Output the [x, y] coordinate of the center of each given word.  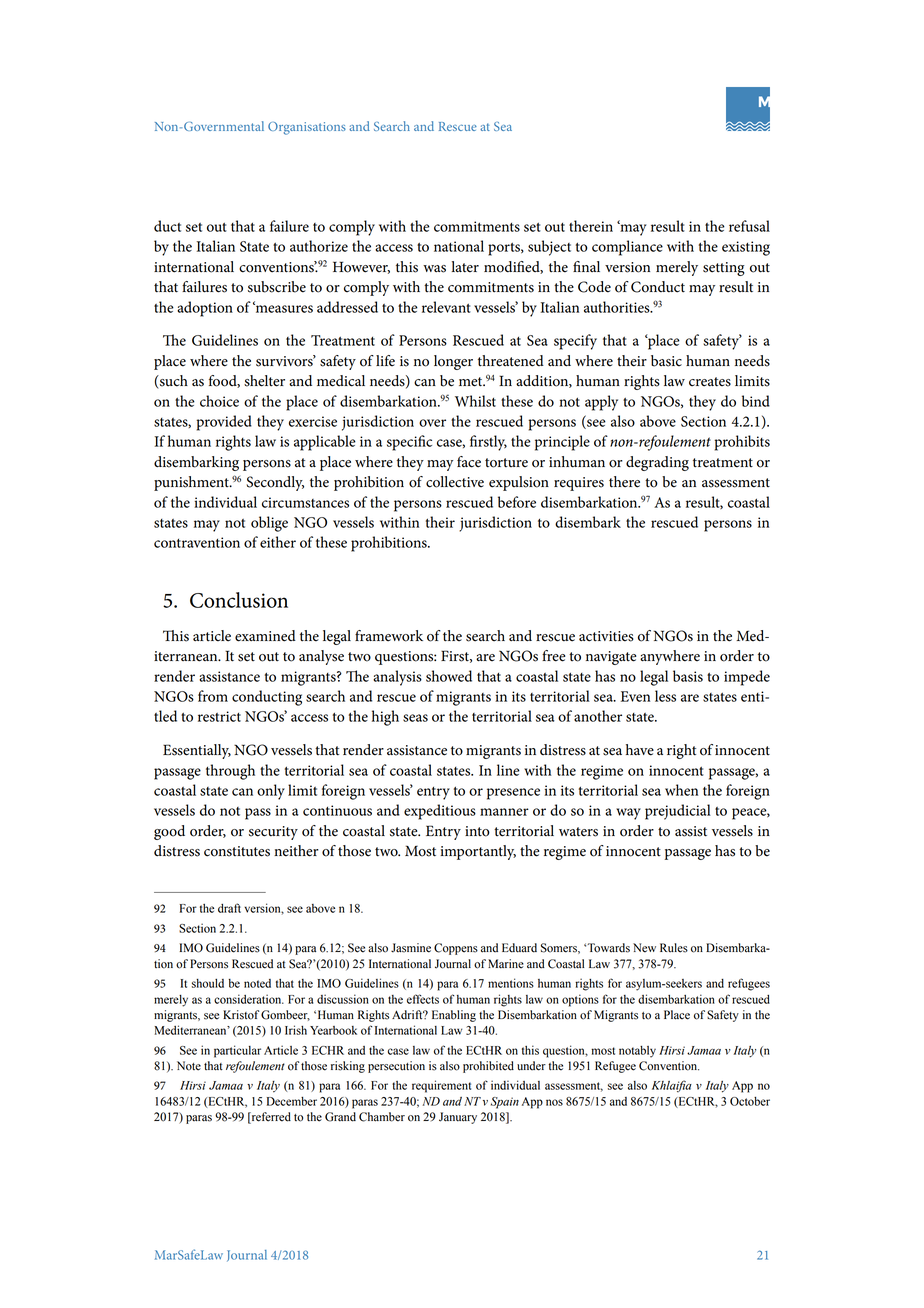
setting [724, 269]
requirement [441, 1086]
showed [449, 676]
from [213, 696]
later [465, 267]
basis [688, 676]
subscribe [277, 287]
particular [237, 1051]
